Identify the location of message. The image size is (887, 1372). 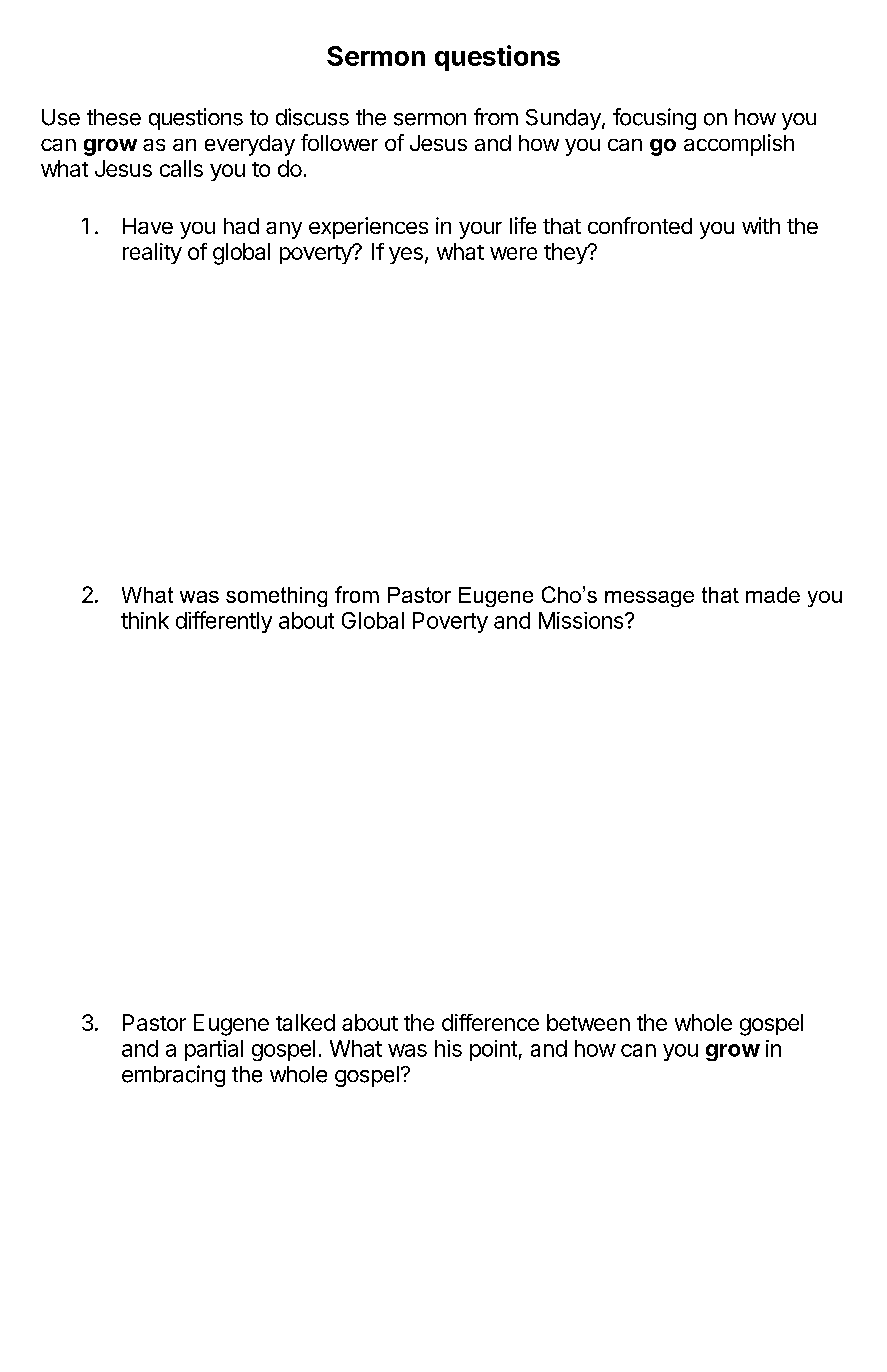
(649, 599).
